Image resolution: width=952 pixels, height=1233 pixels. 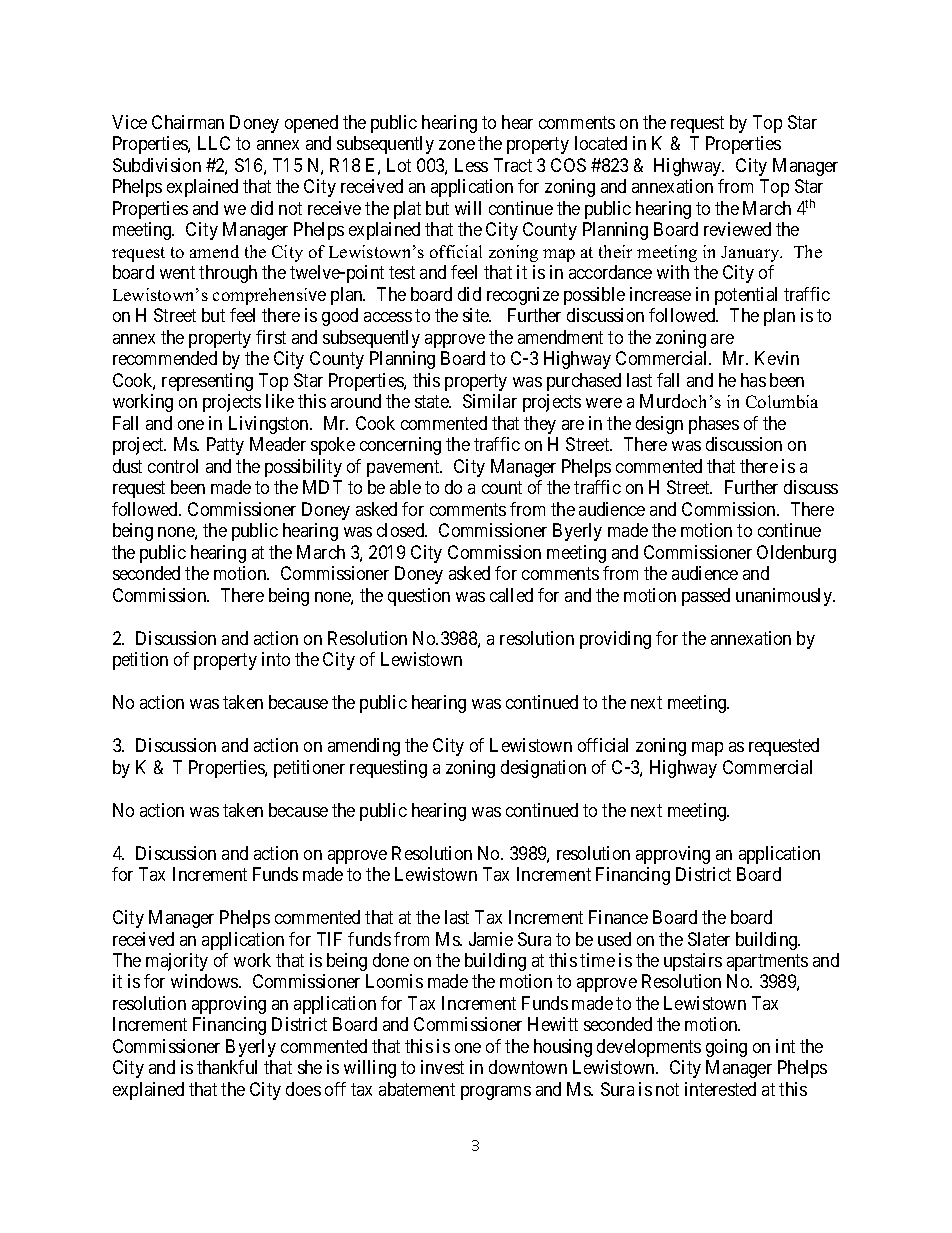 I want to click on LLC, so click(x=214, y=143).
